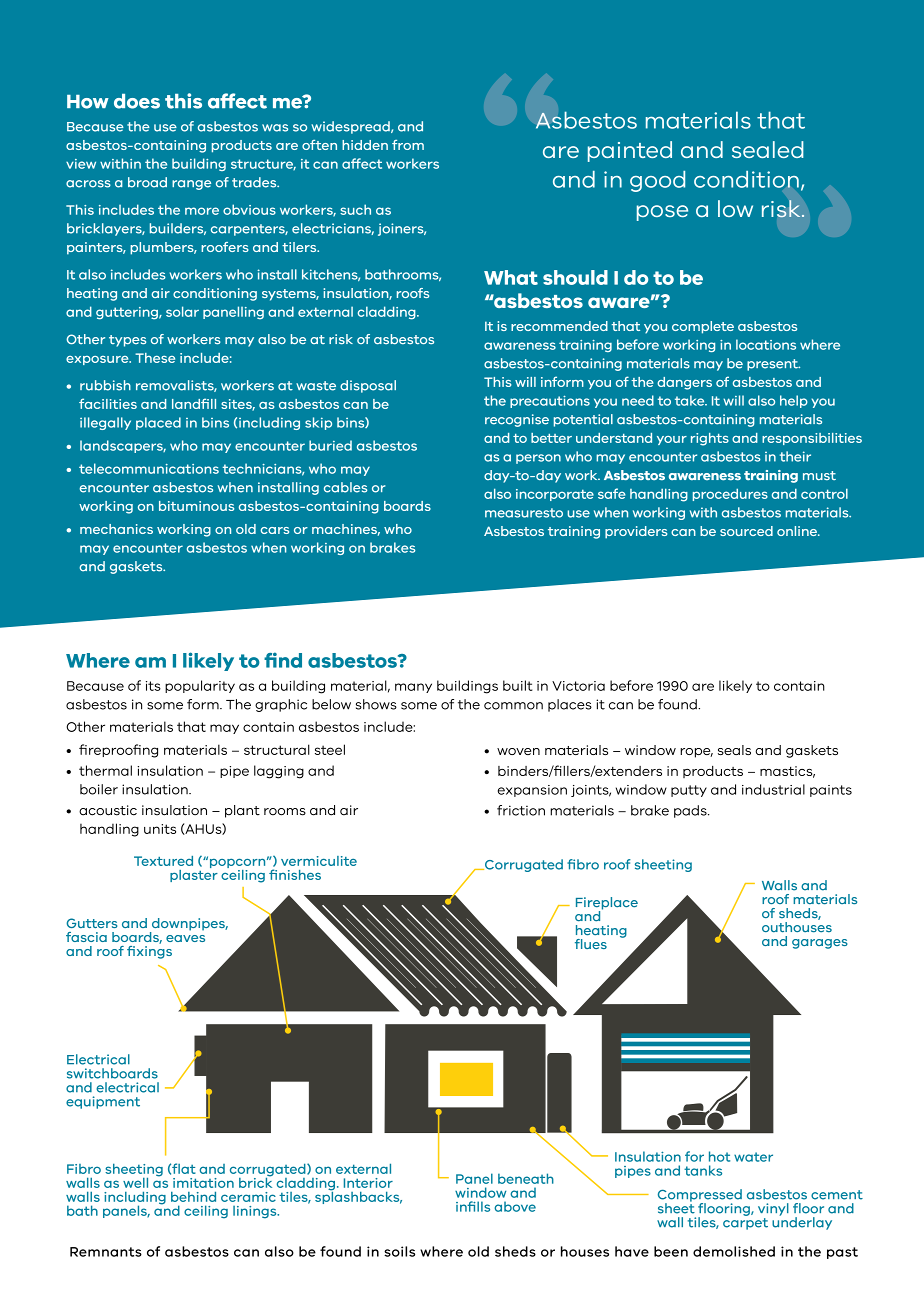 This screenshot has height=1308, width=924. What do you see at coordinates (768, 149) in the screenshot?
I see `sealed` at bounding box center [768, 149].
